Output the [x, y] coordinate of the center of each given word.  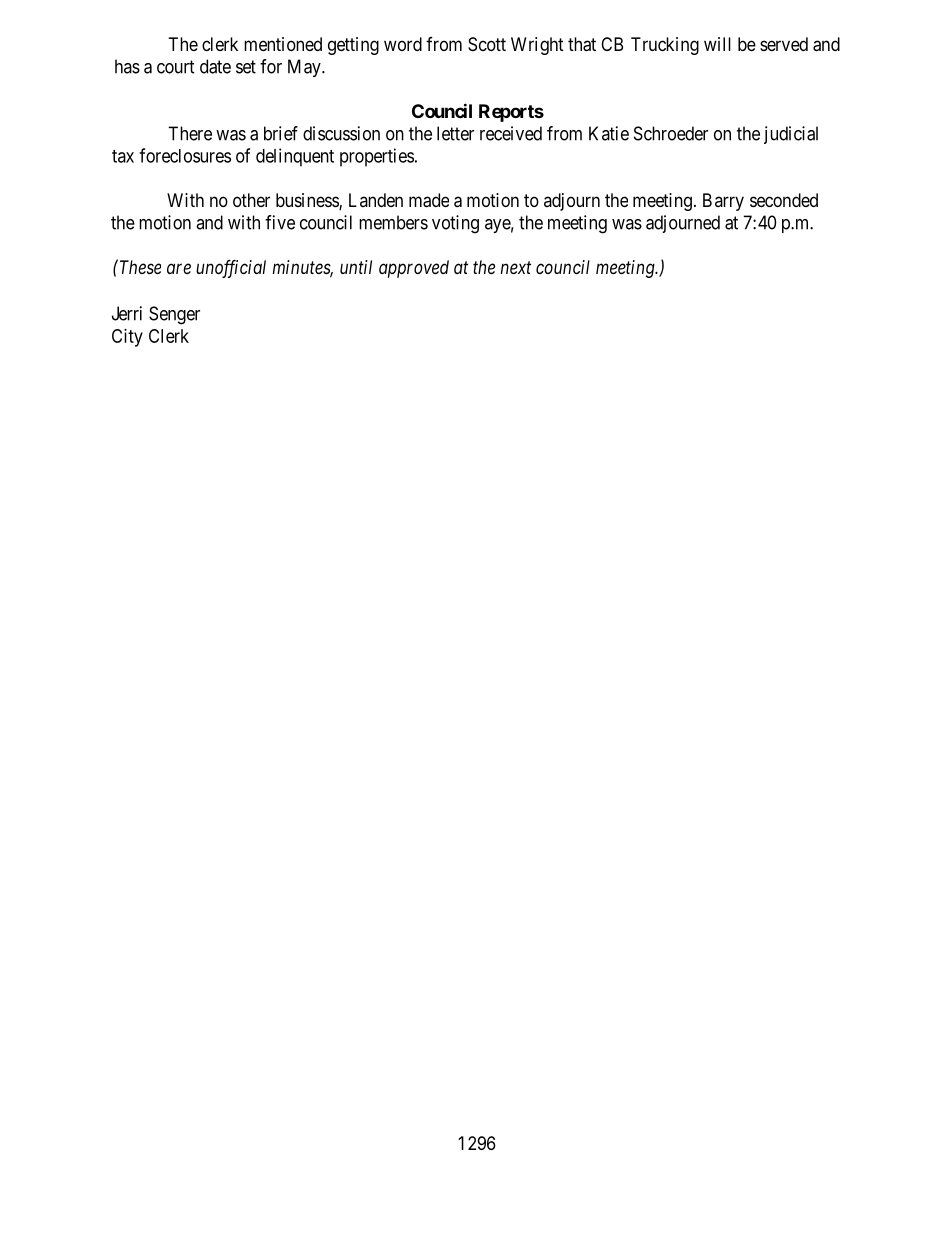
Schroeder [671, 133]
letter [455, 133]
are [179, 268]
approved [414, 269]
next [515, 267]
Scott [487, 44]
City [127, 338]
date [215, 66]
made [429, 200]
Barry [723, 202]
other [251, 200]
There [190, 133]
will [717, 44]
